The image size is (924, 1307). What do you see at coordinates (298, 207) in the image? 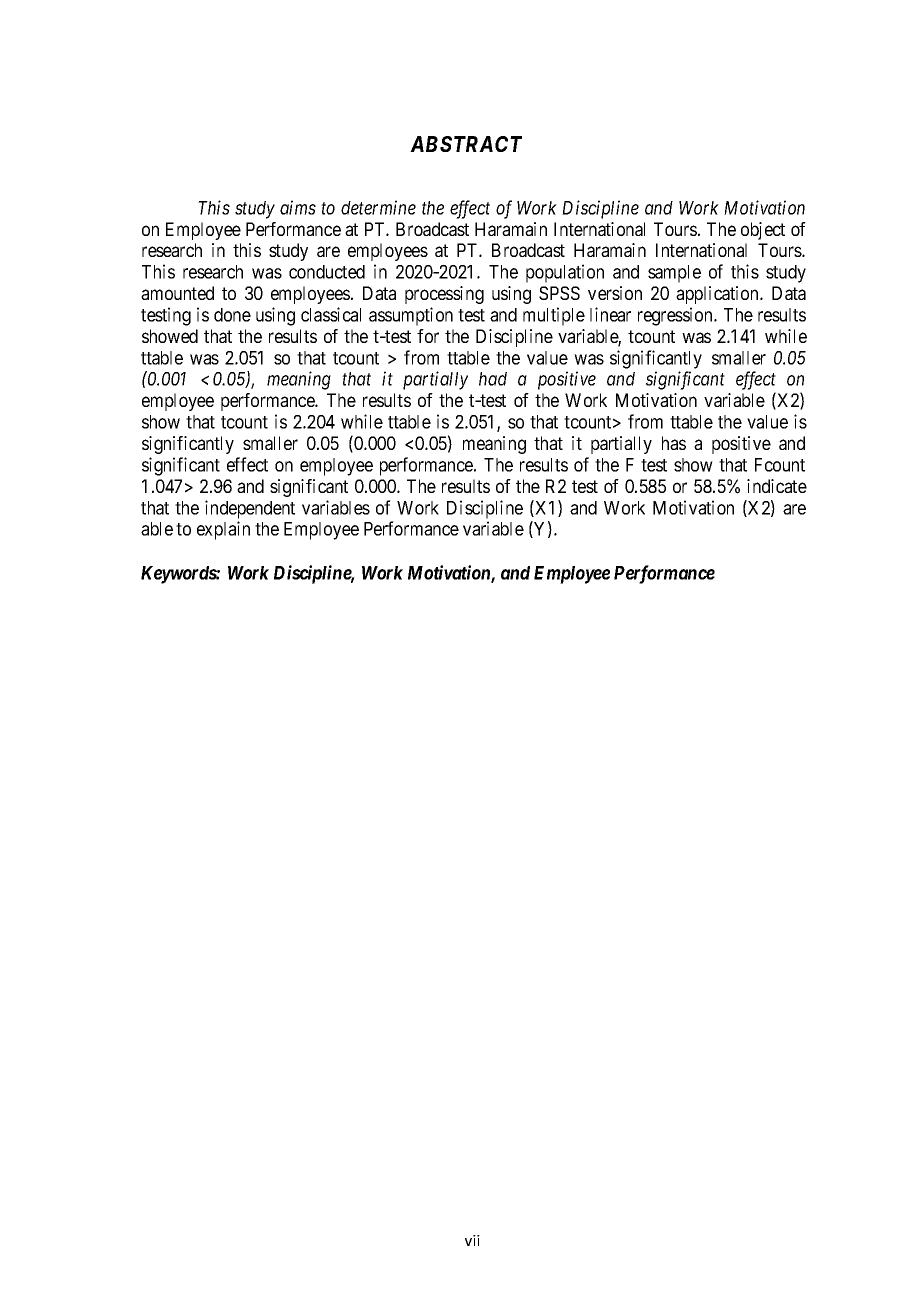
I see `aims` at bounding box center [298, 207].
